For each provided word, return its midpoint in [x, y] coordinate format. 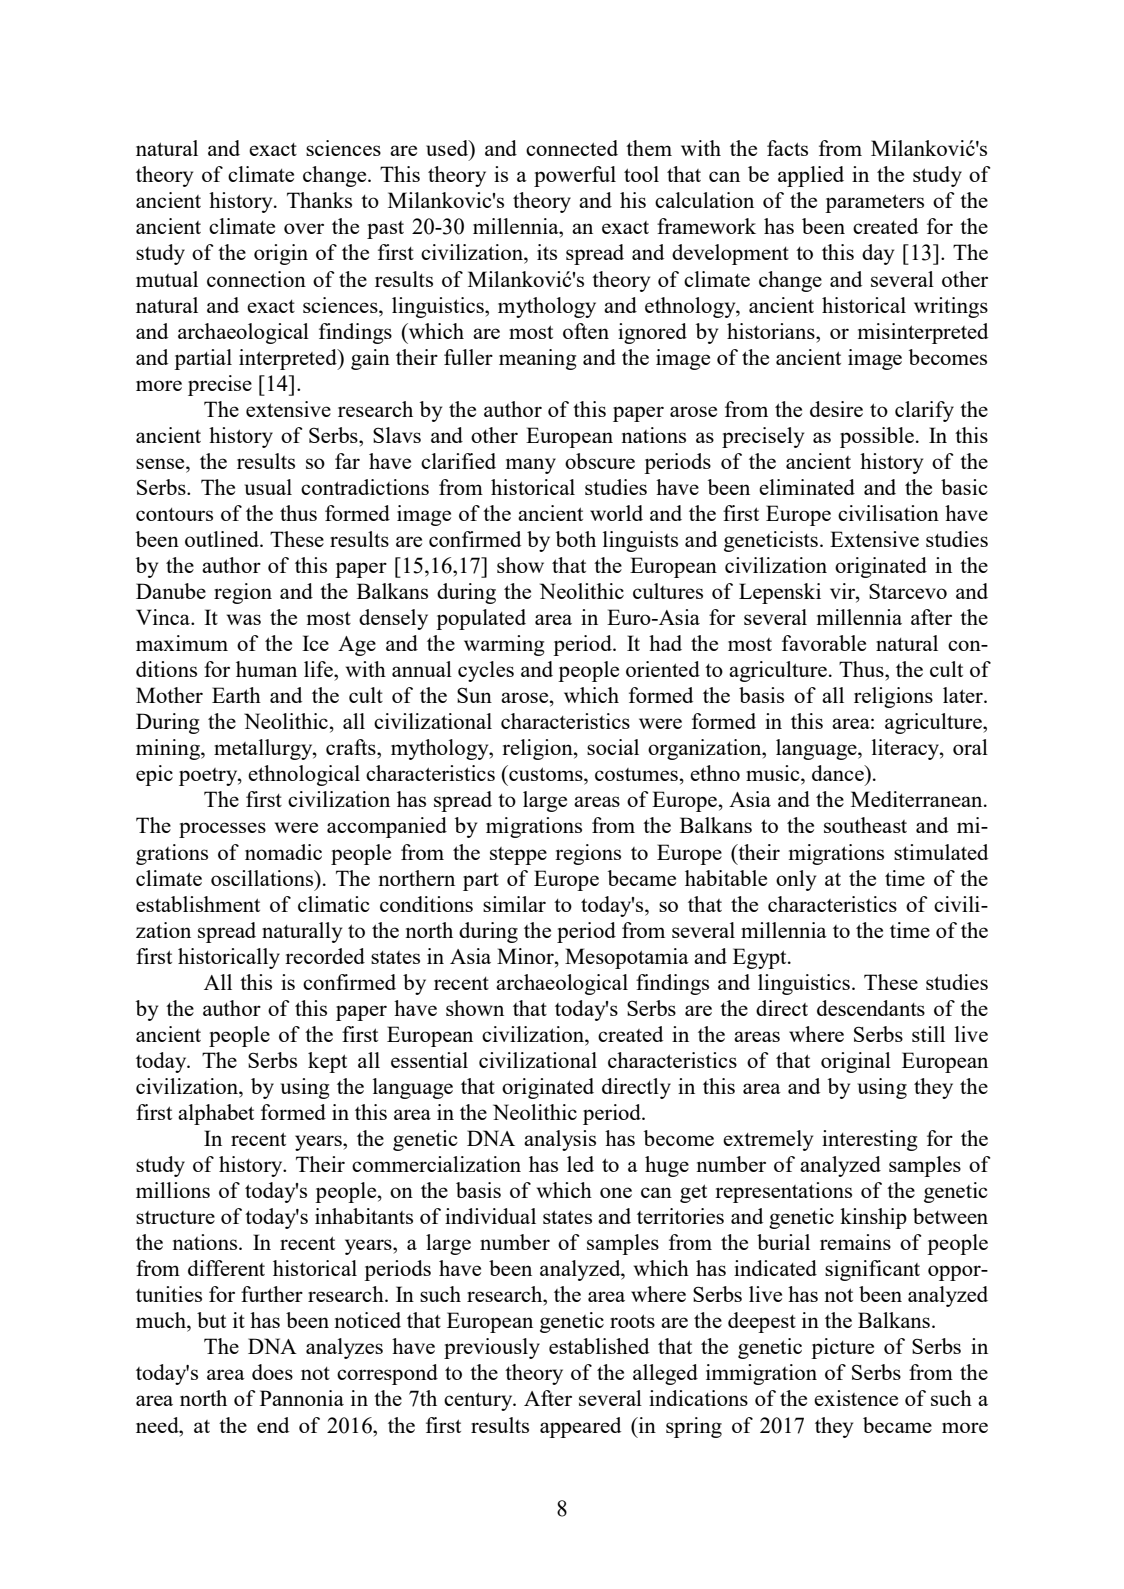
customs [546, 773]
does [272, 1372]
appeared [580, 1427]
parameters [874, 203]
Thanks [319, 200]
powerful [575, 176]
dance [839, 773]
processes [222, 830]
